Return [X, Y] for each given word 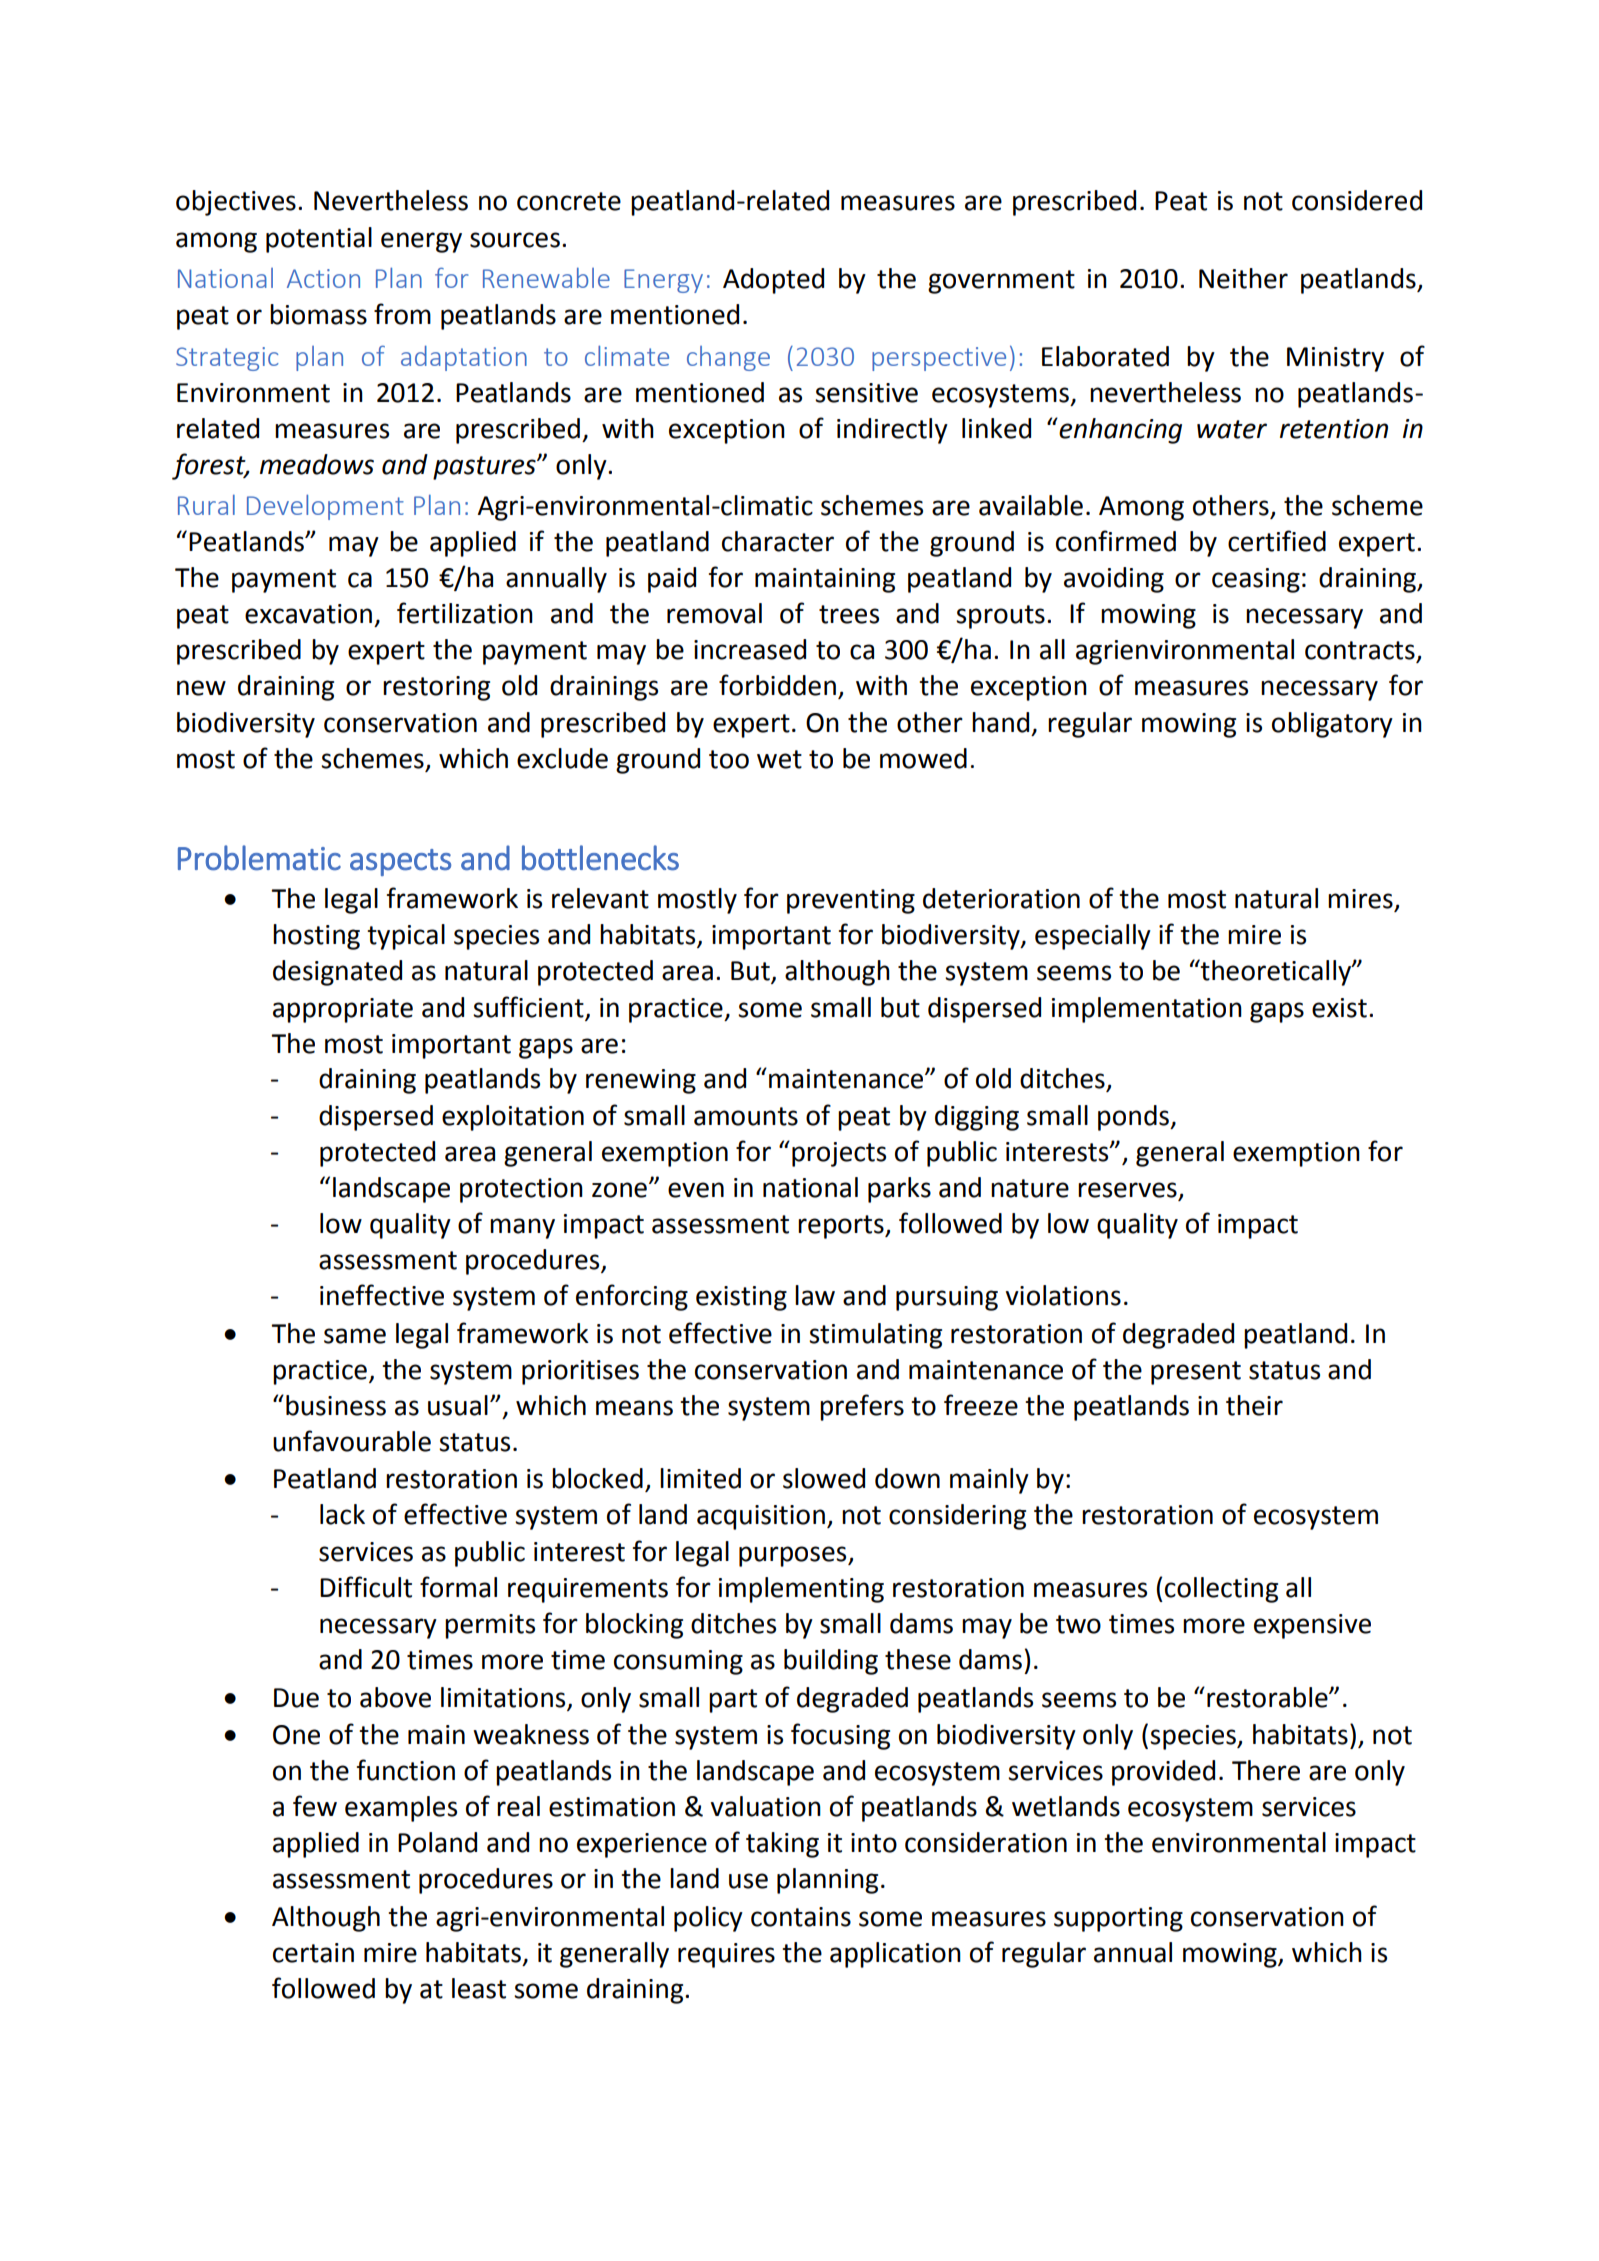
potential [319, 240]
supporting [1118, 1919]
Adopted [773, 281]
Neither [1243, 278]
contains [801, 1917]
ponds [1134, 1118]
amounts [746, 1116]
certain [313, 1953]
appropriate [343, 1010]
